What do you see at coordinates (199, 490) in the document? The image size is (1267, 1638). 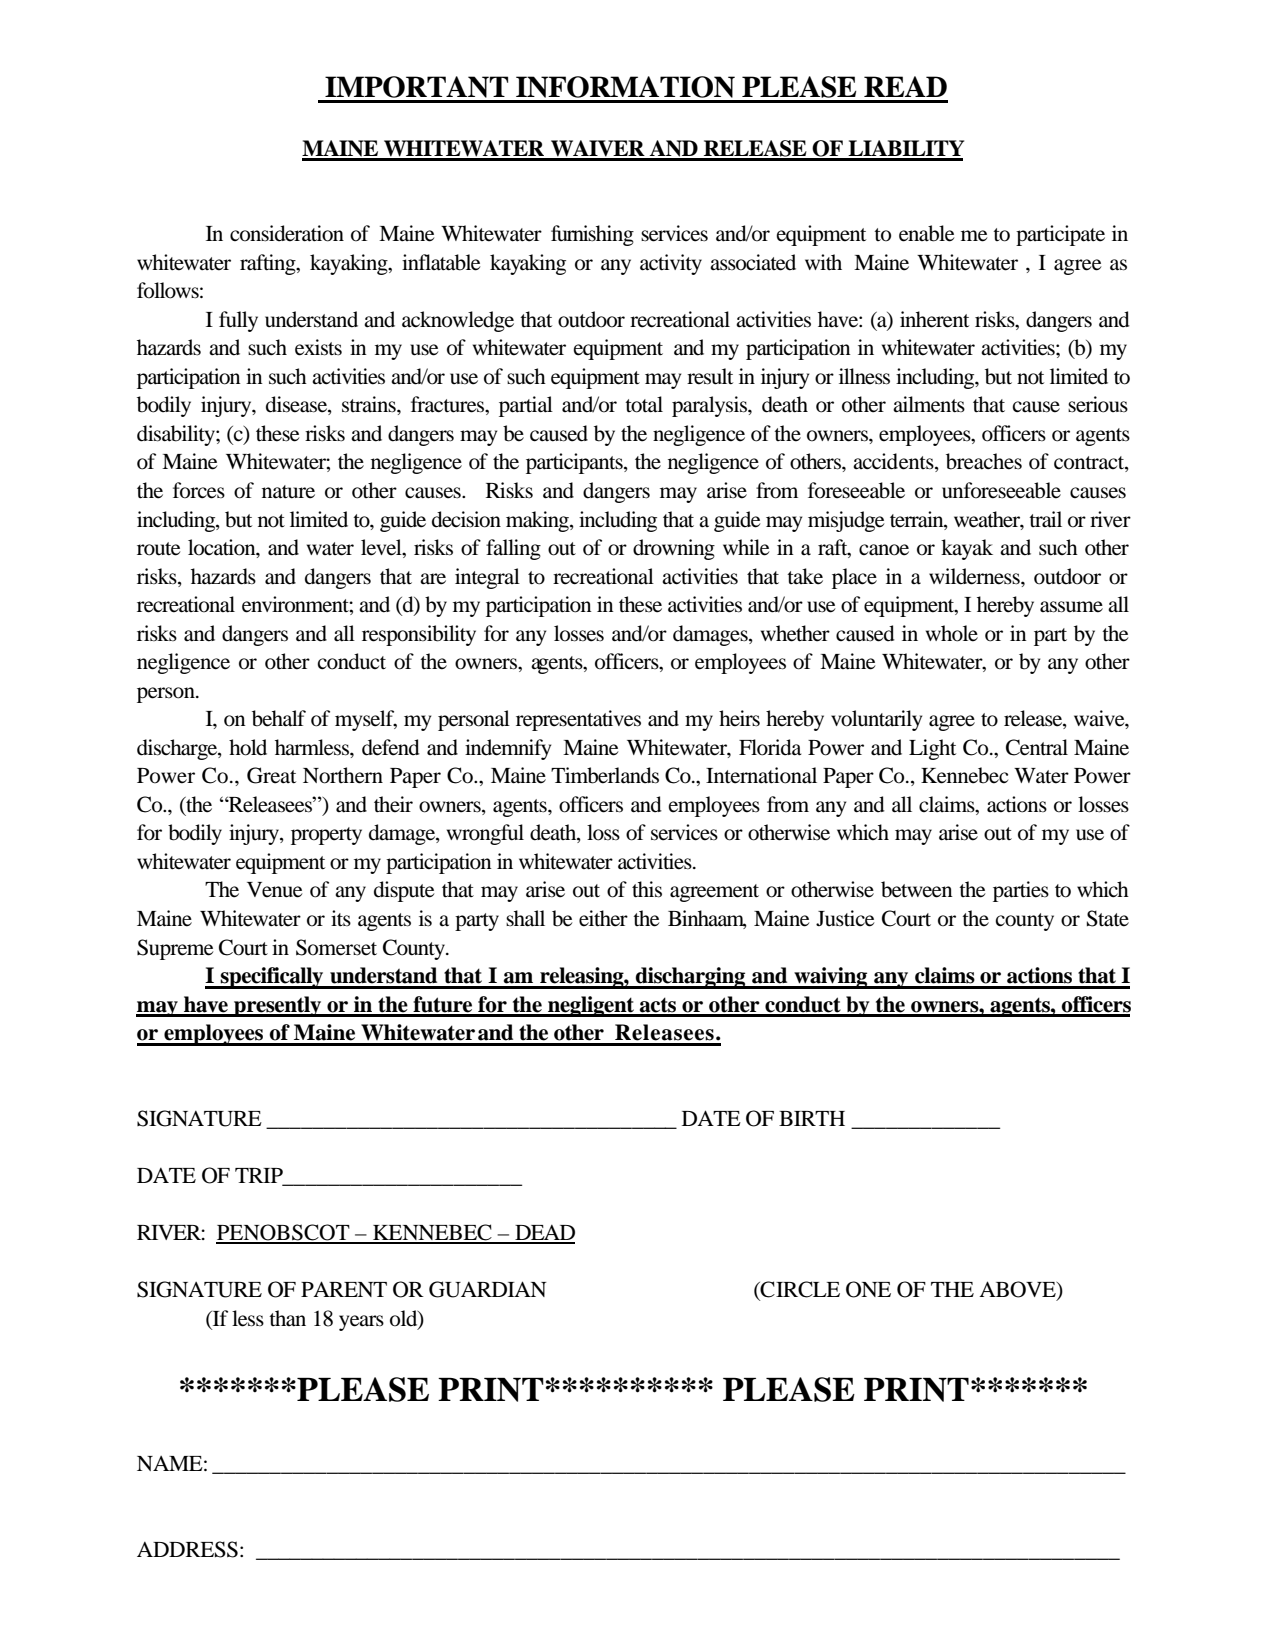 I see `forces` at bounding box center [199, 490].
